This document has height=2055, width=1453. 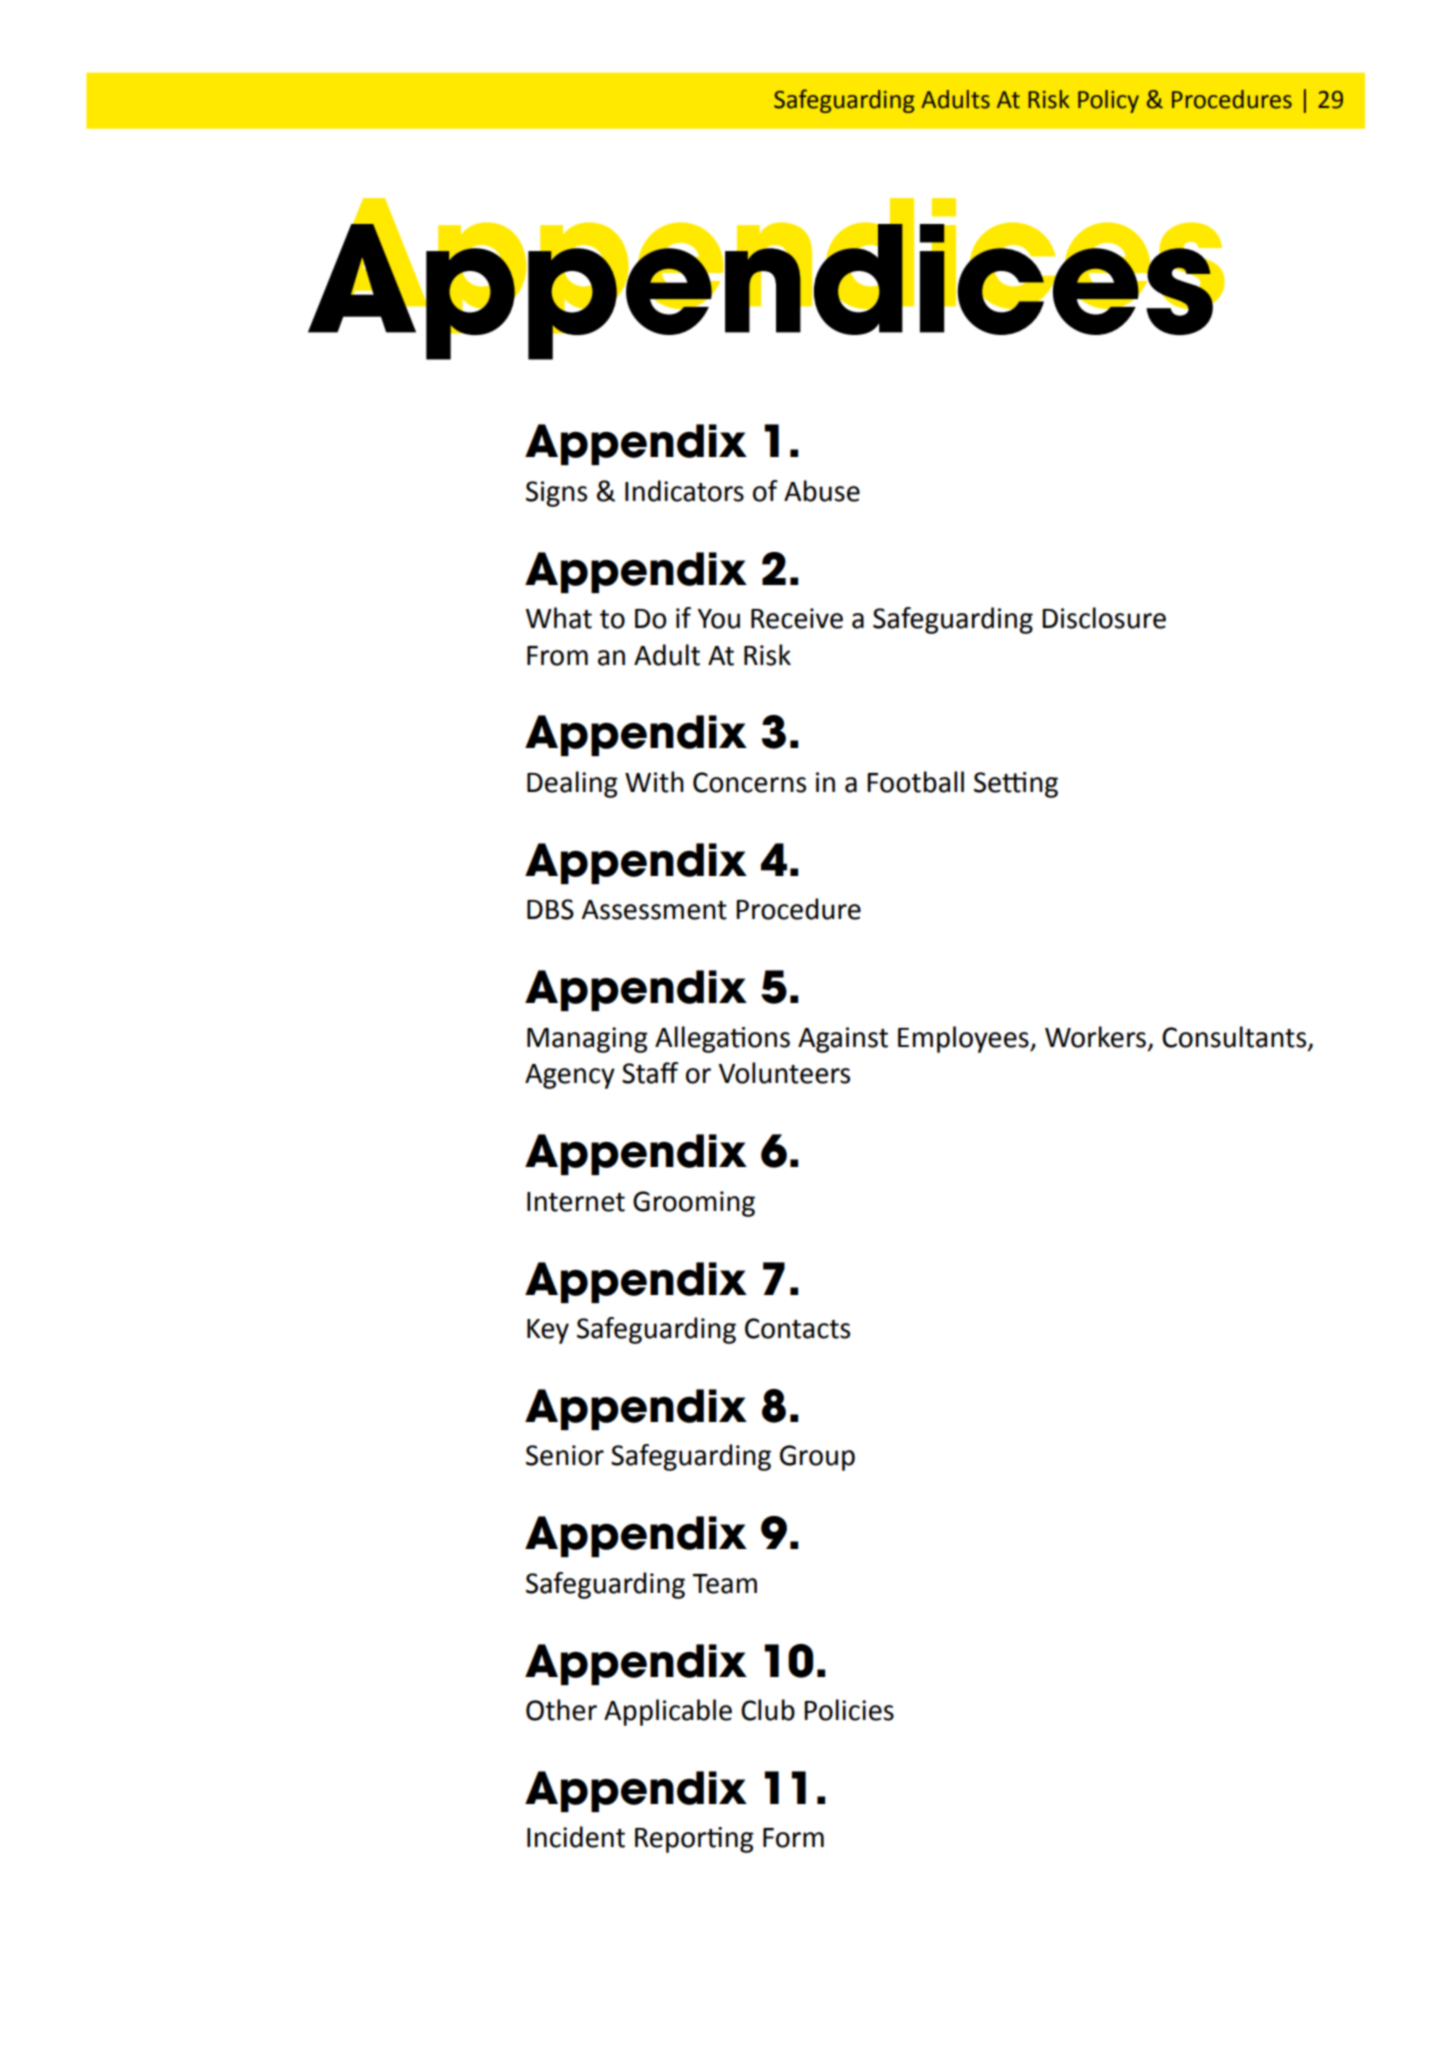 What do you see at coordinates (843, 1040) in the document?
I see `Against` at bounding box center [843, 1040].
